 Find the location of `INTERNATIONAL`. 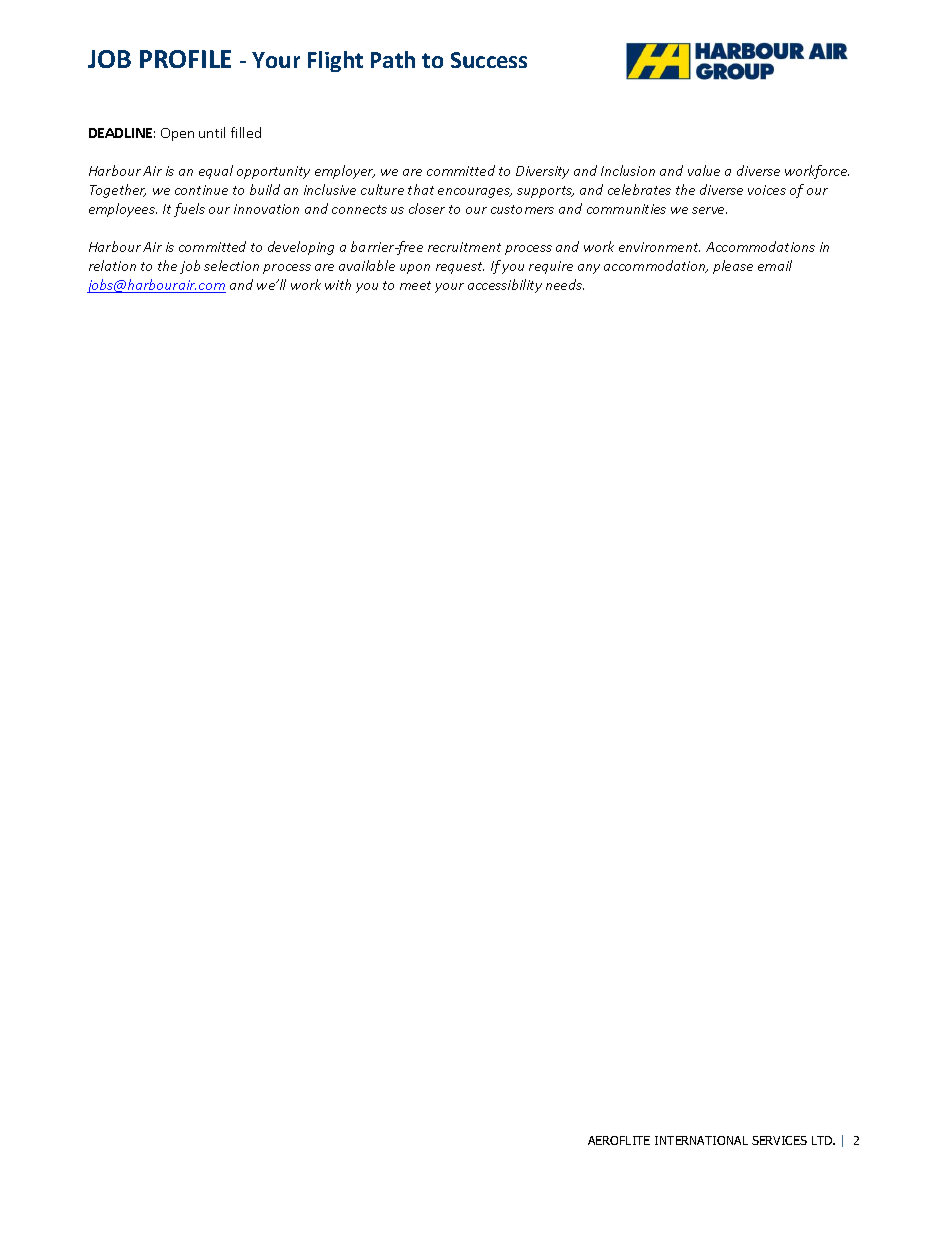

INTERNATIONAL is located at coordinates (701, 1140).
